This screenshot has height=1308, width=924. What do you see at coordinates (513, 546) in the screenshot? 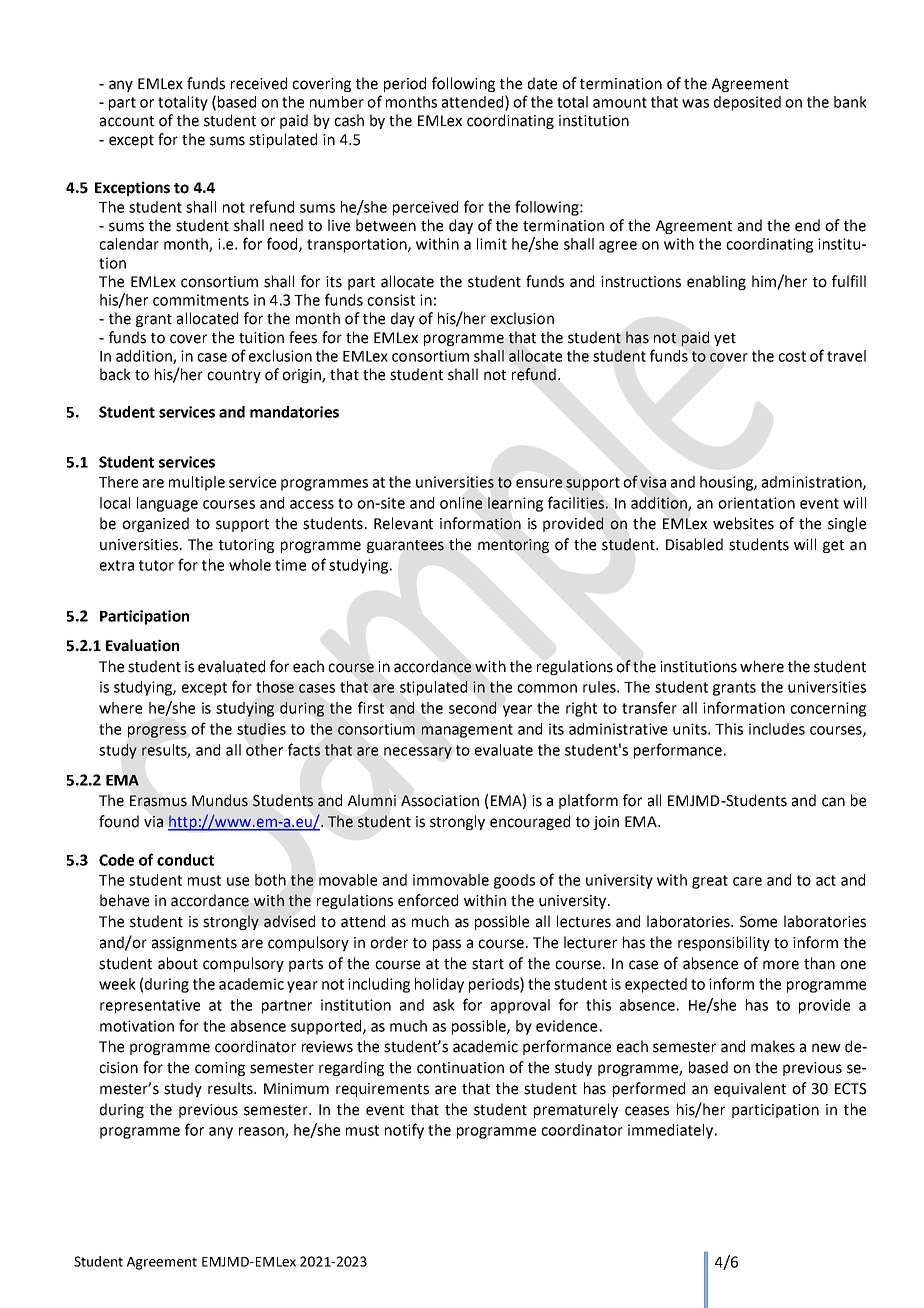
I see `mentoring` at bounding box center [513, 546].
